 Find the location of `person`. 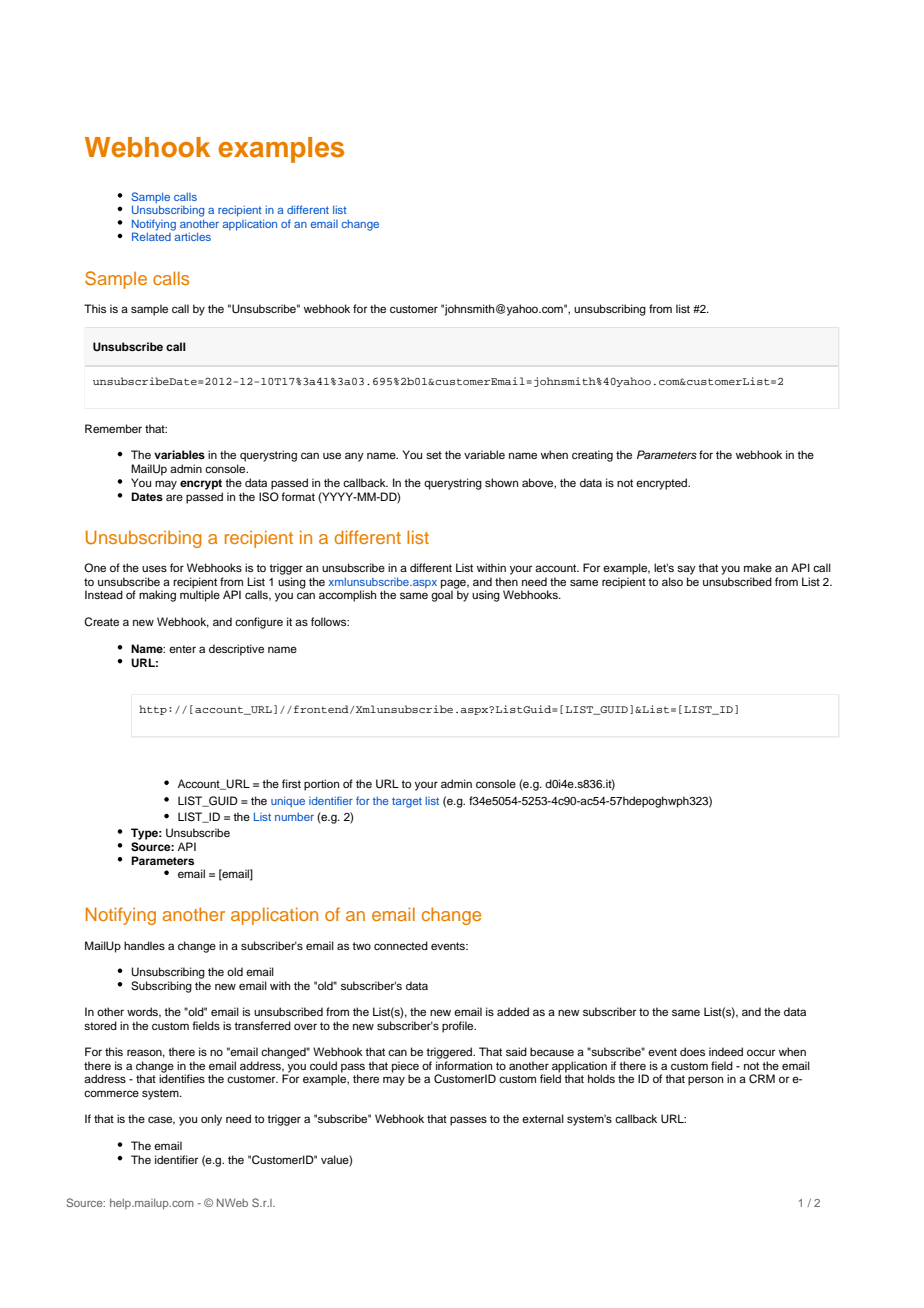

person is located at coordinates (705, 1081).
